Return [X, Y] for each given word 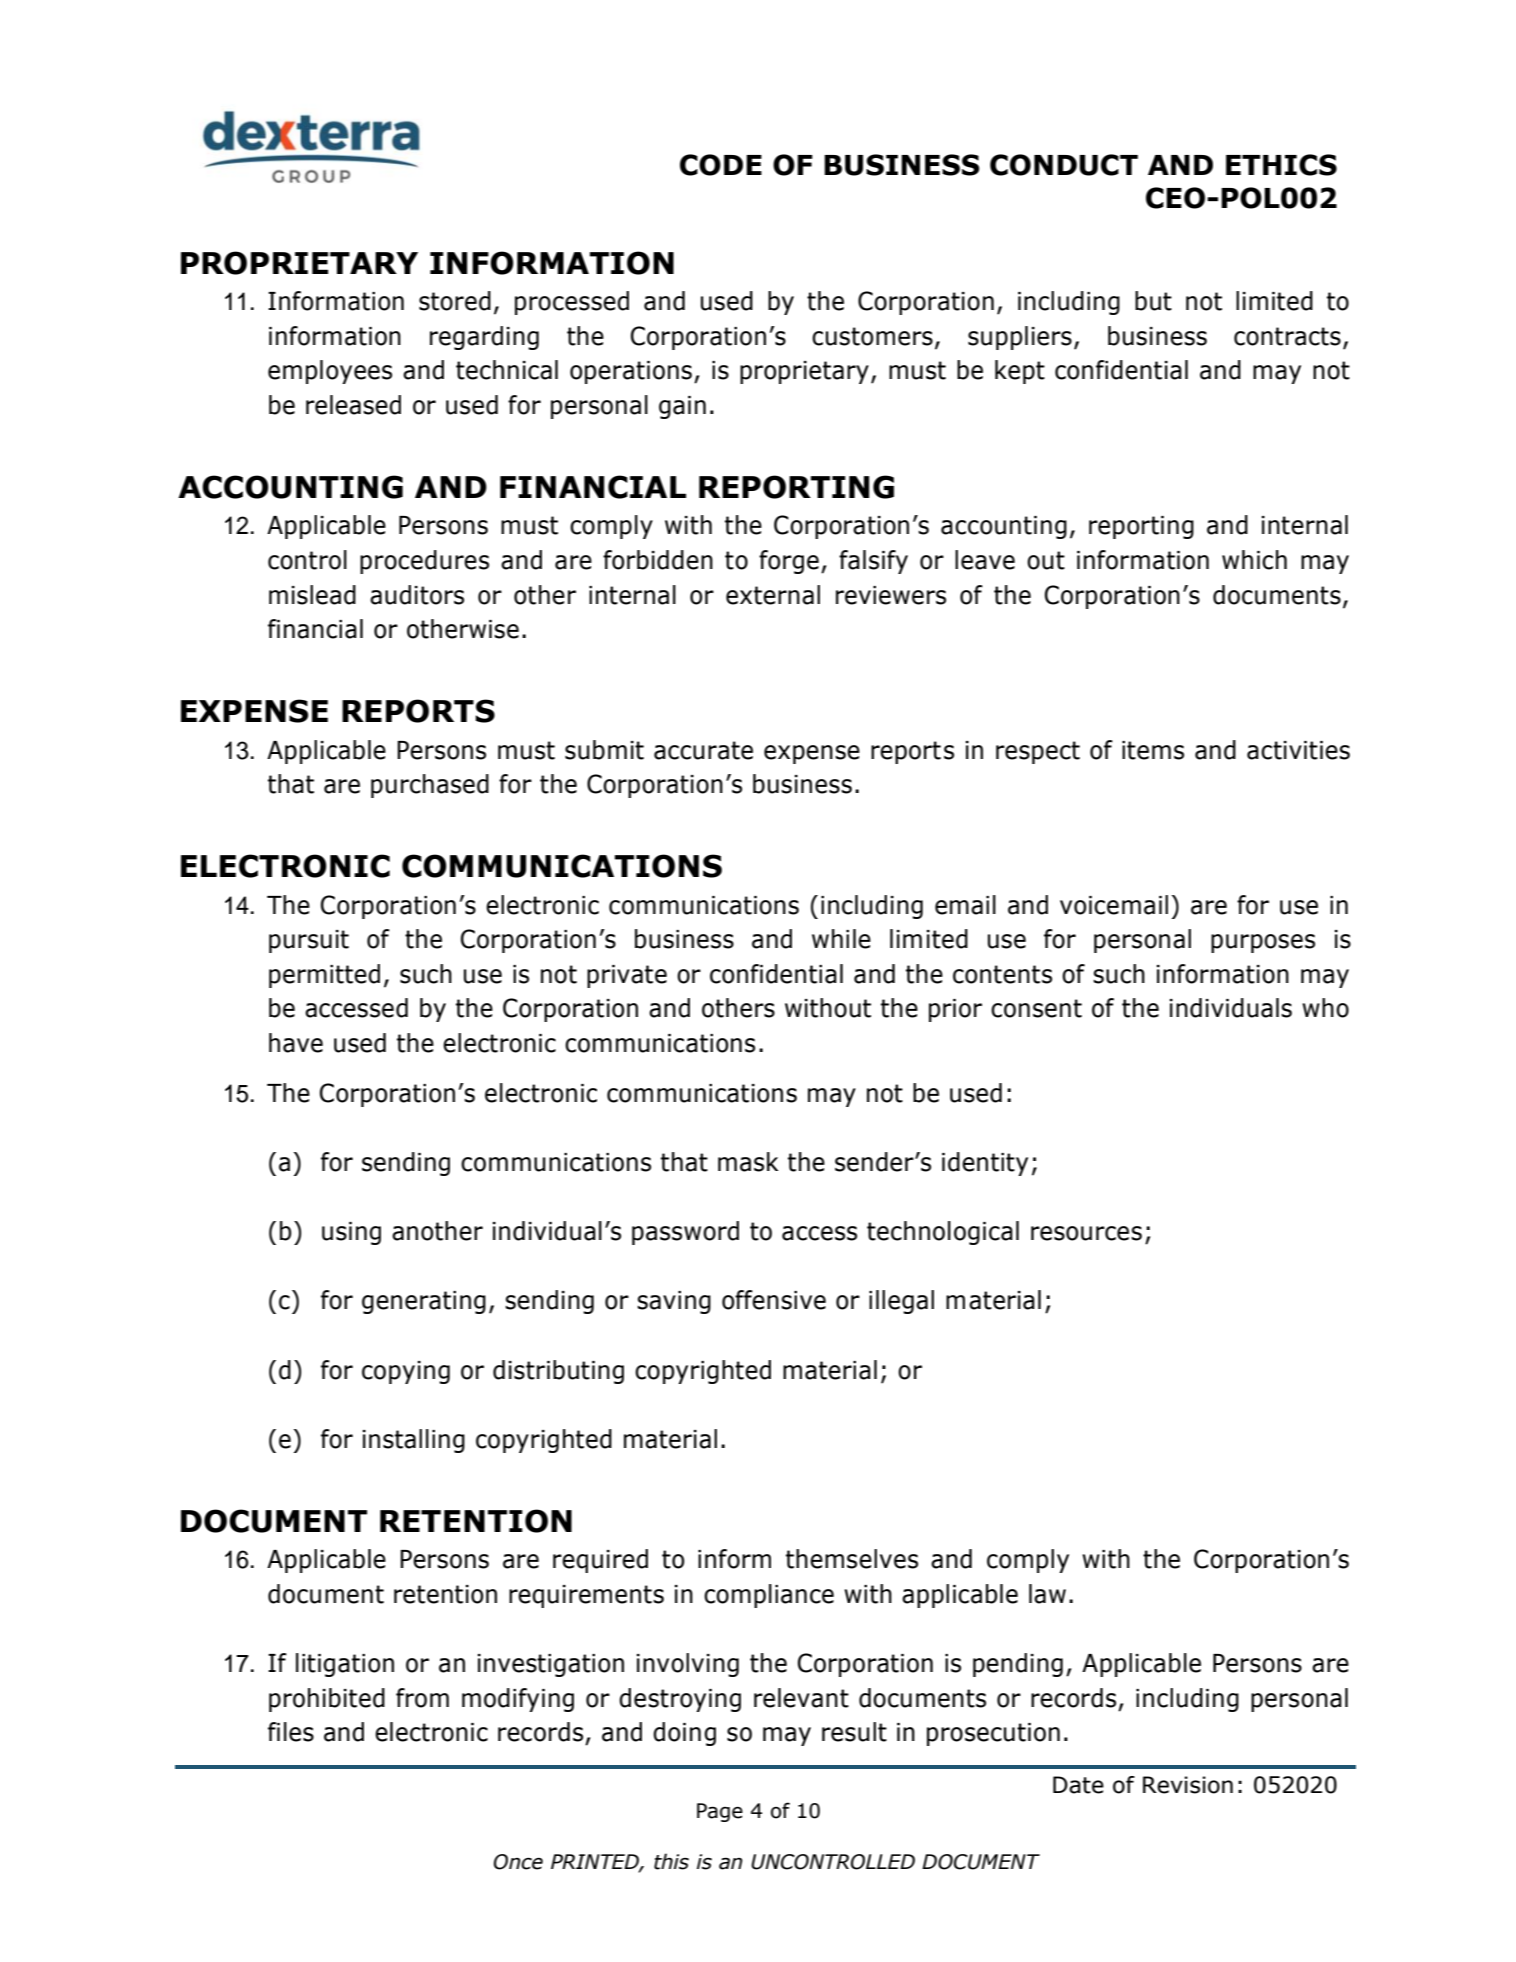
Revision [1188, 1785]
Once [518, 1862]
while [841, 939]
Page [720, 1812]
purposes [1263, 943]
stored [455, 301]
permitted [324, 976]
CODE [721, 165]
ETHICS [1281, 165]
